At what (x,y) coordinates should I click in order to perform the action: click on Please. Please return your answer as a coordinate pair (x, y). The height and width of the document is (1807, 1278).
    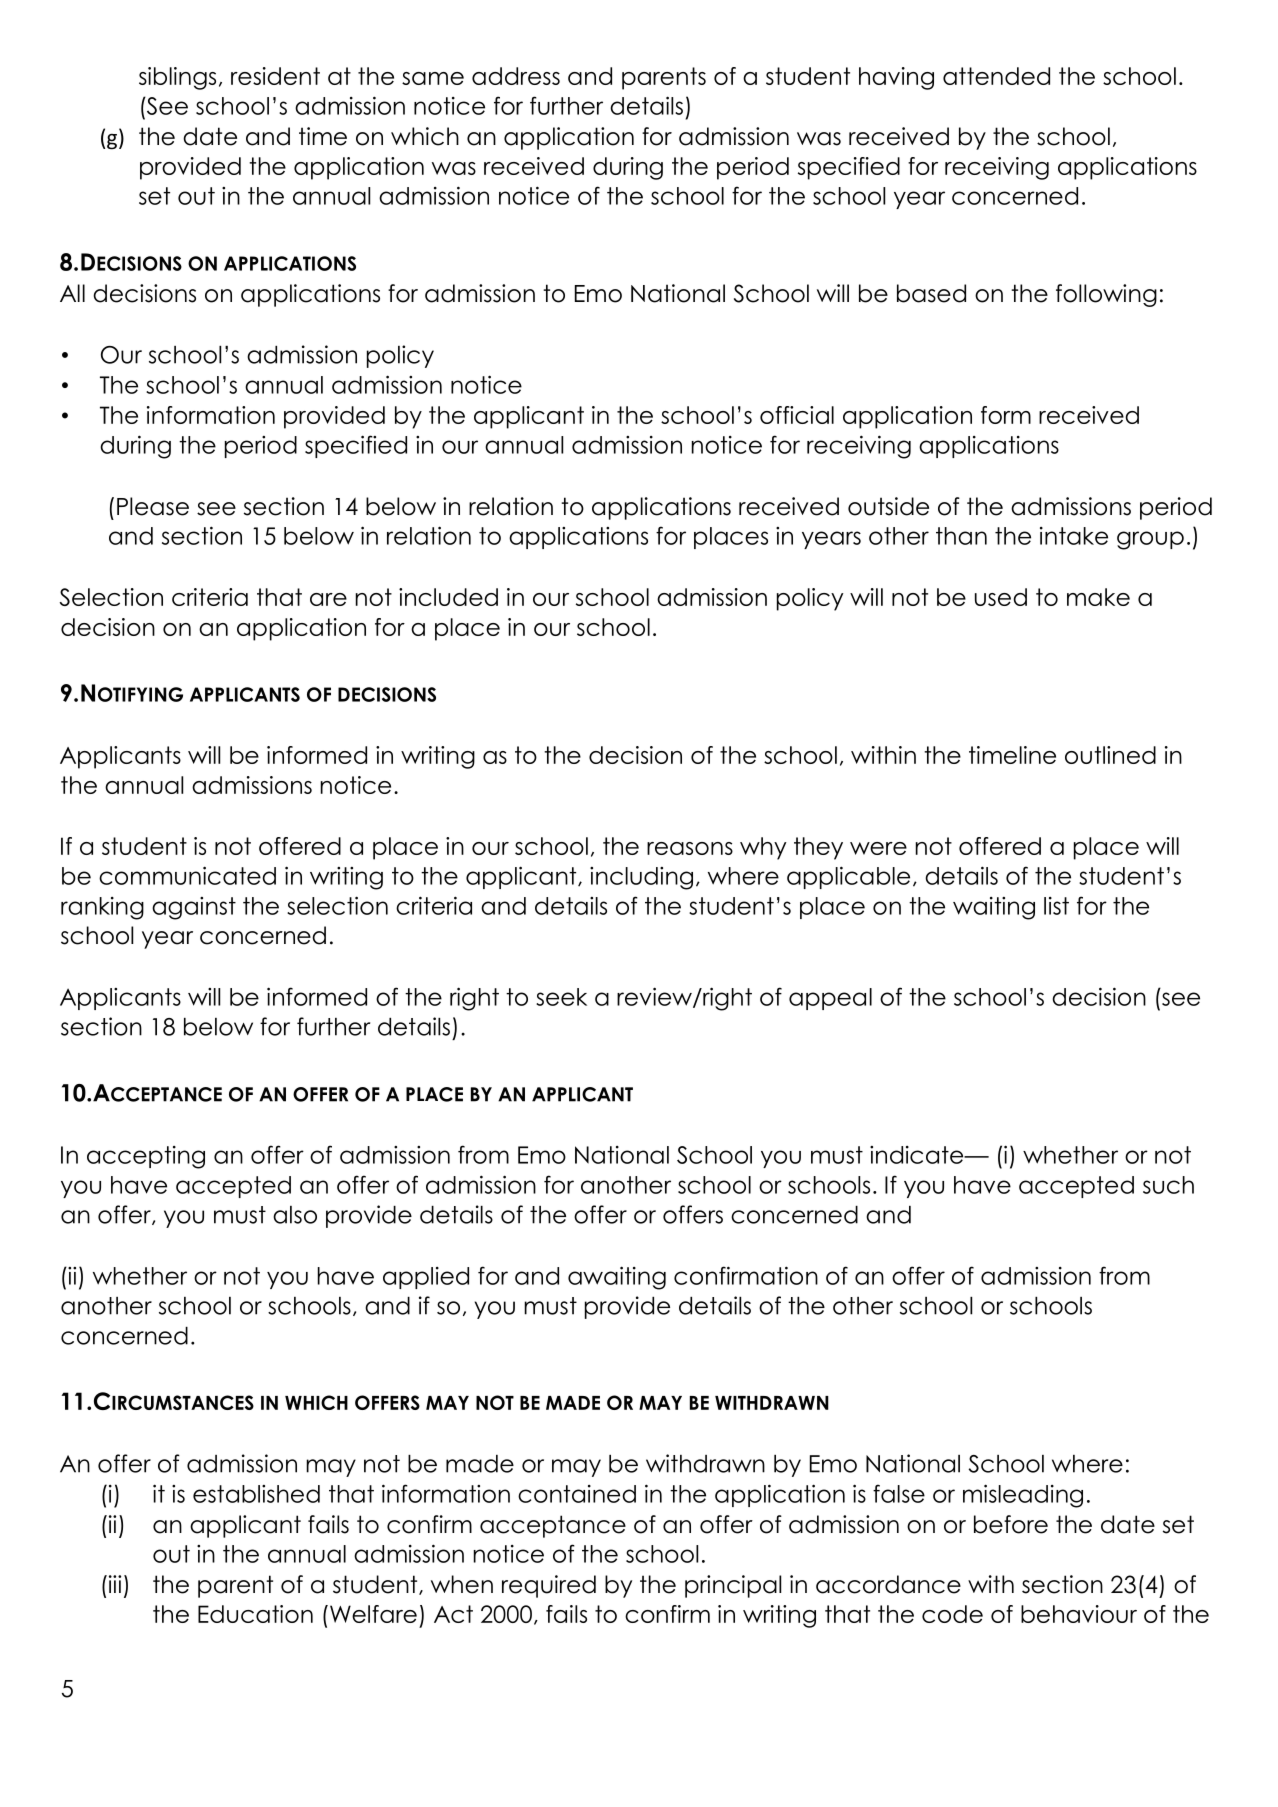
    Looking at the image, I should click on (153, 506).
